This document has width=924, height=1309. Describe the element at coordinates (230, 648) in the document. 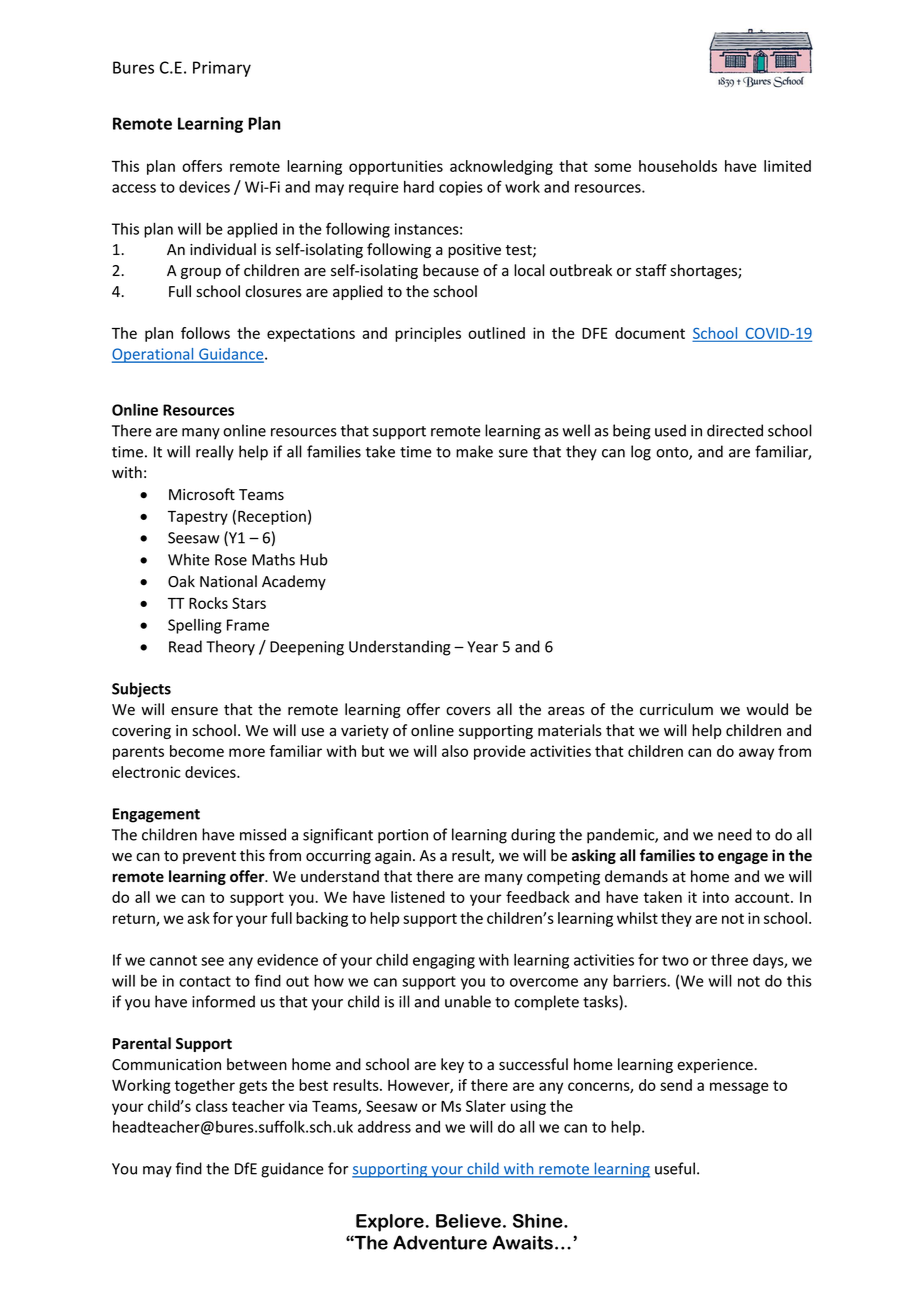

I see `Theory` at that location.
